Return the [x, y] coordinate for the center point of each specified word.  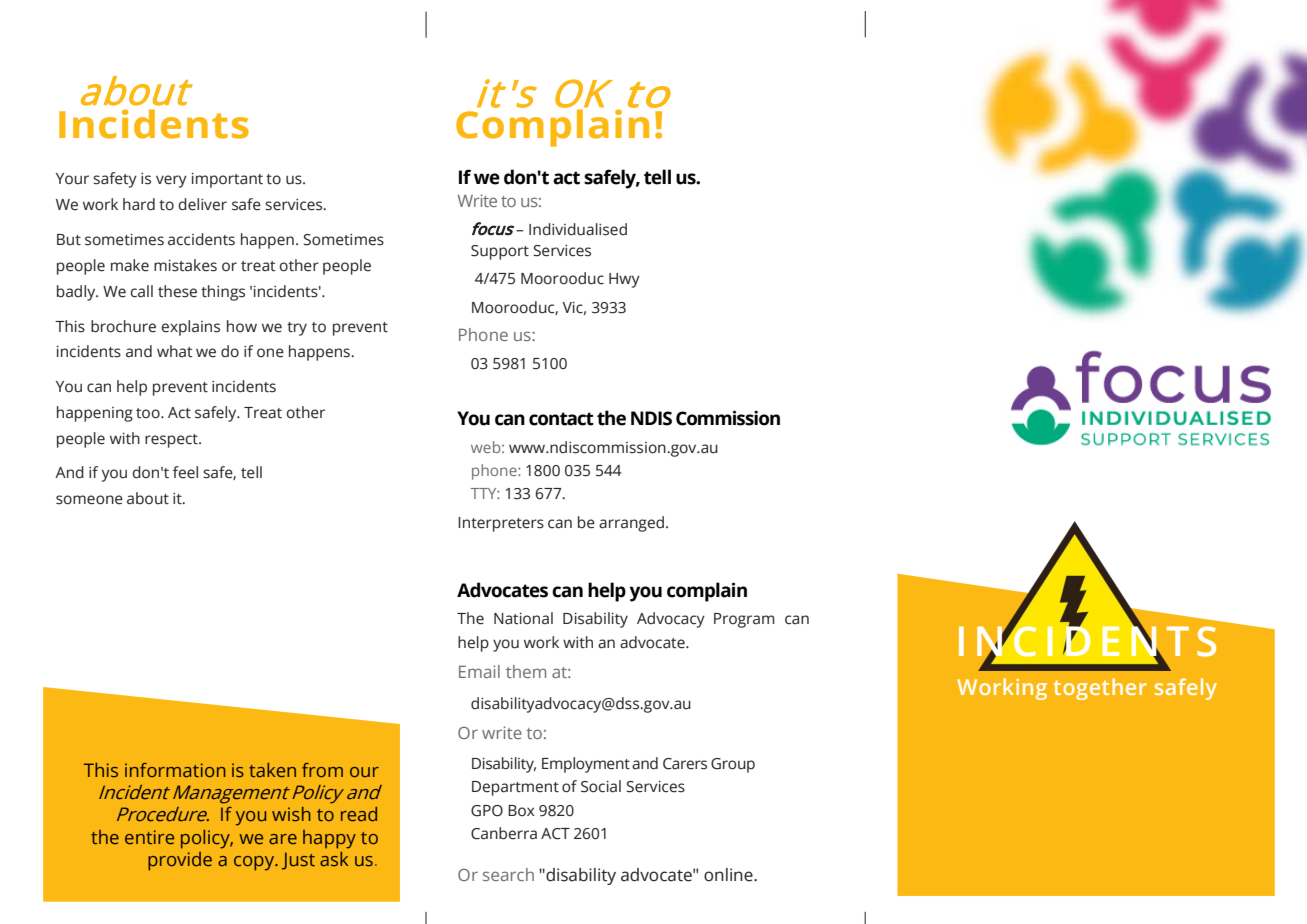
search [508, 874]
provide [180, 861]
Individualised [578, 229]
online [729, 875]
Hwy [624, 280]
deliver [202, 204]
